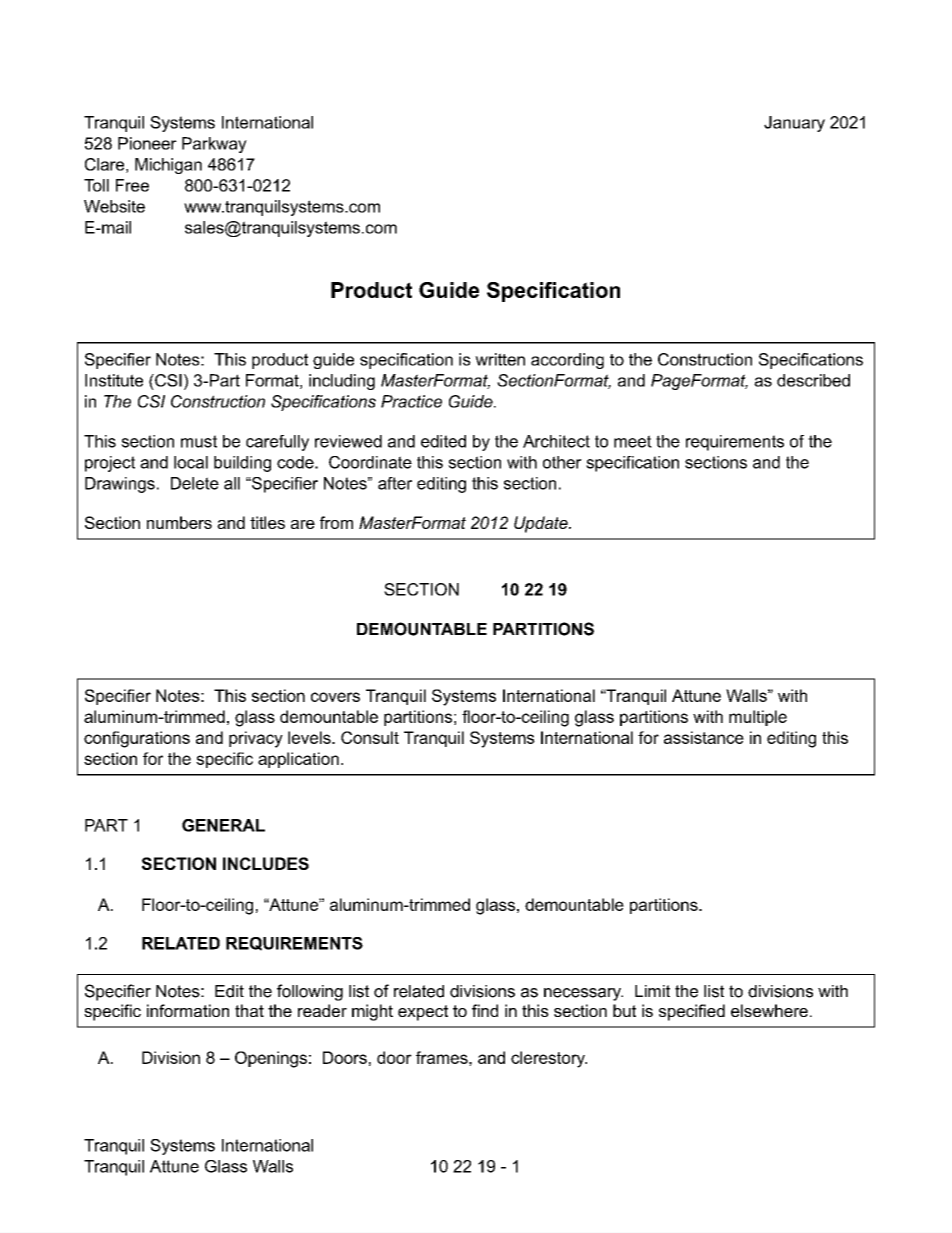  I want to click on meet, so click(633, 441).
